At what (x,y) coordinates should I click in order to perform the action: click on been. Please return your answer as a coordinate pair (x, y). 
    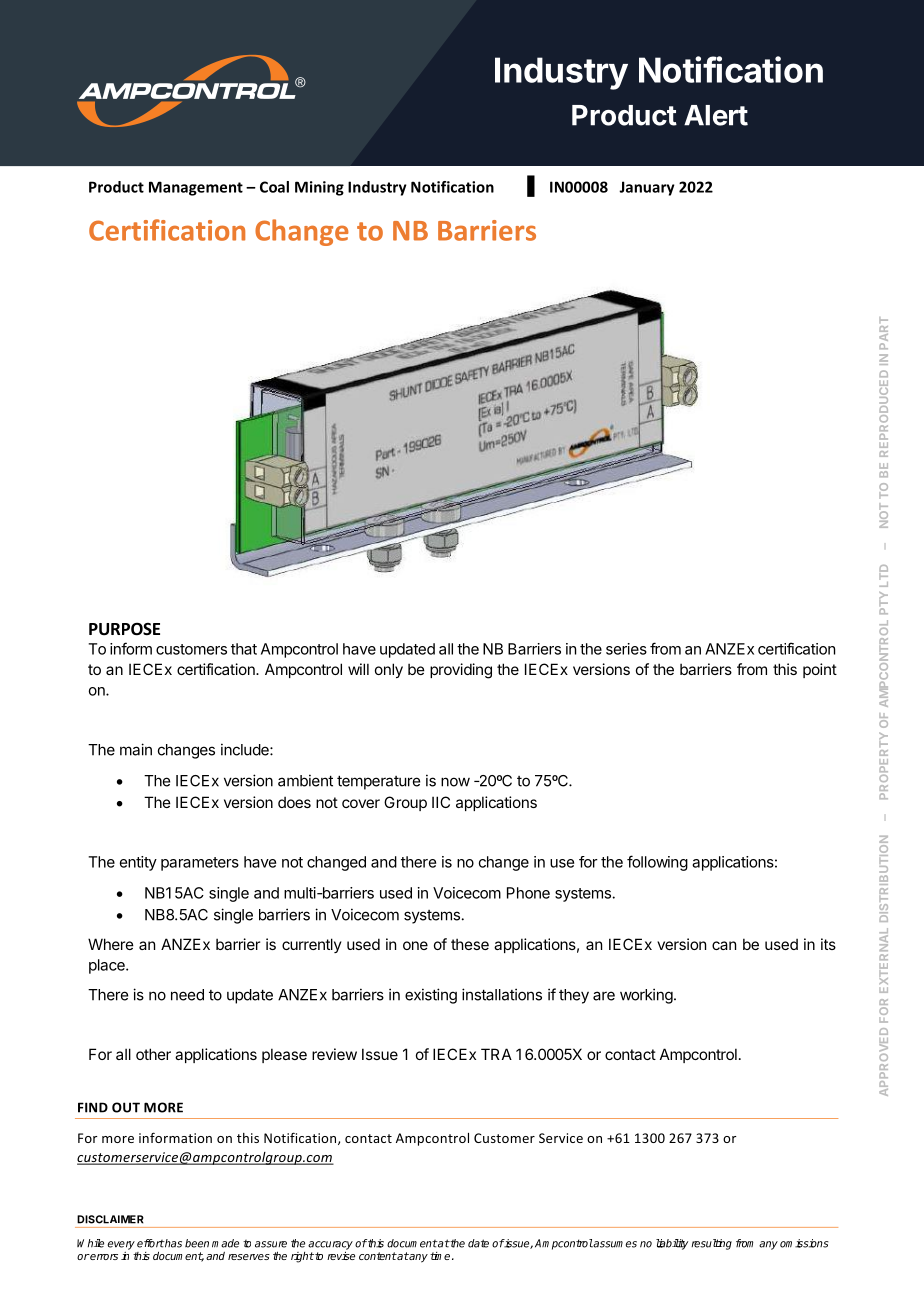
    Looking at the image, I should click on (197, 1243).
